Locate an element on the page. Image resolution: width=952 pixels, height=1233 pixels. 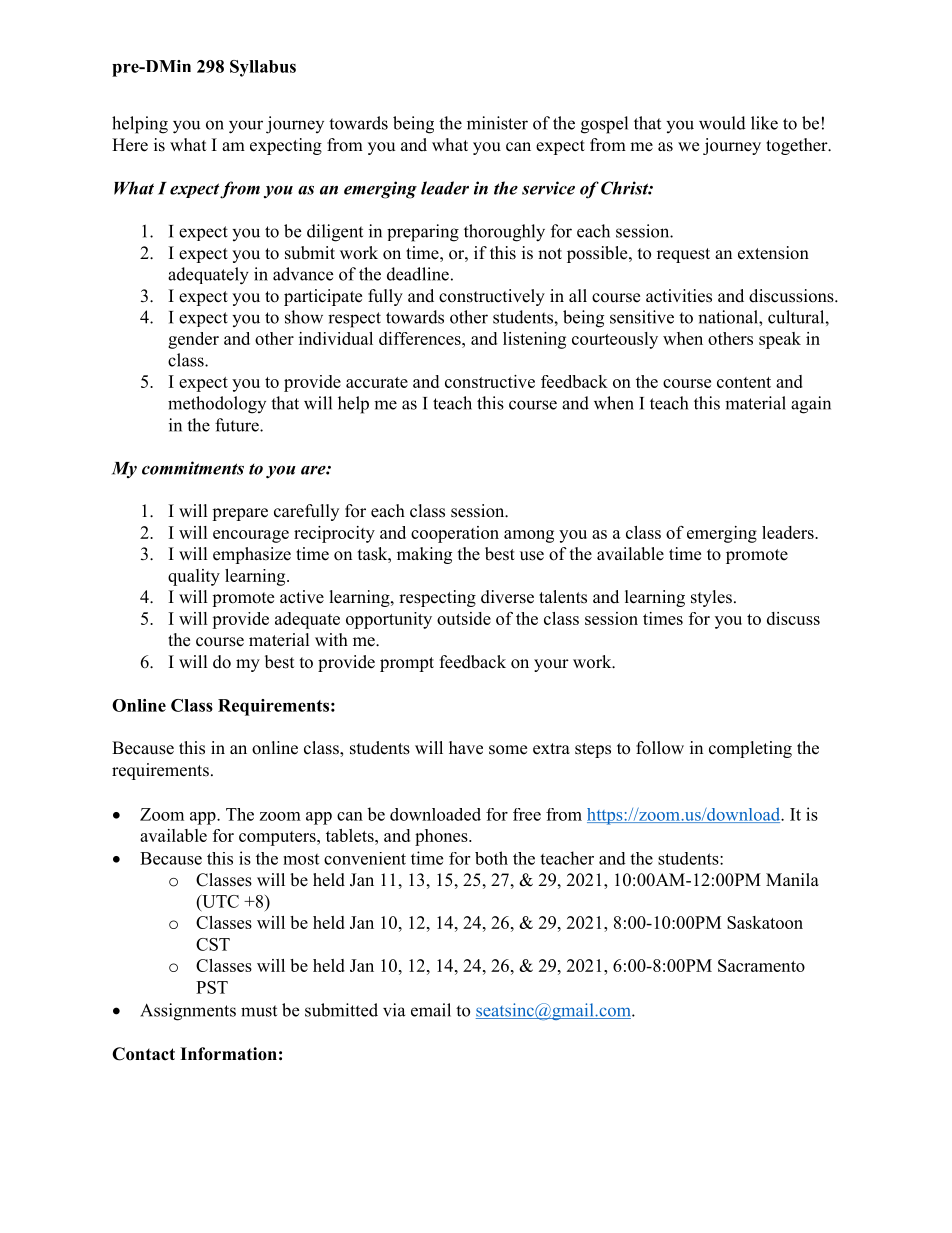
Assignments is located at coordinates (188, 1012).
